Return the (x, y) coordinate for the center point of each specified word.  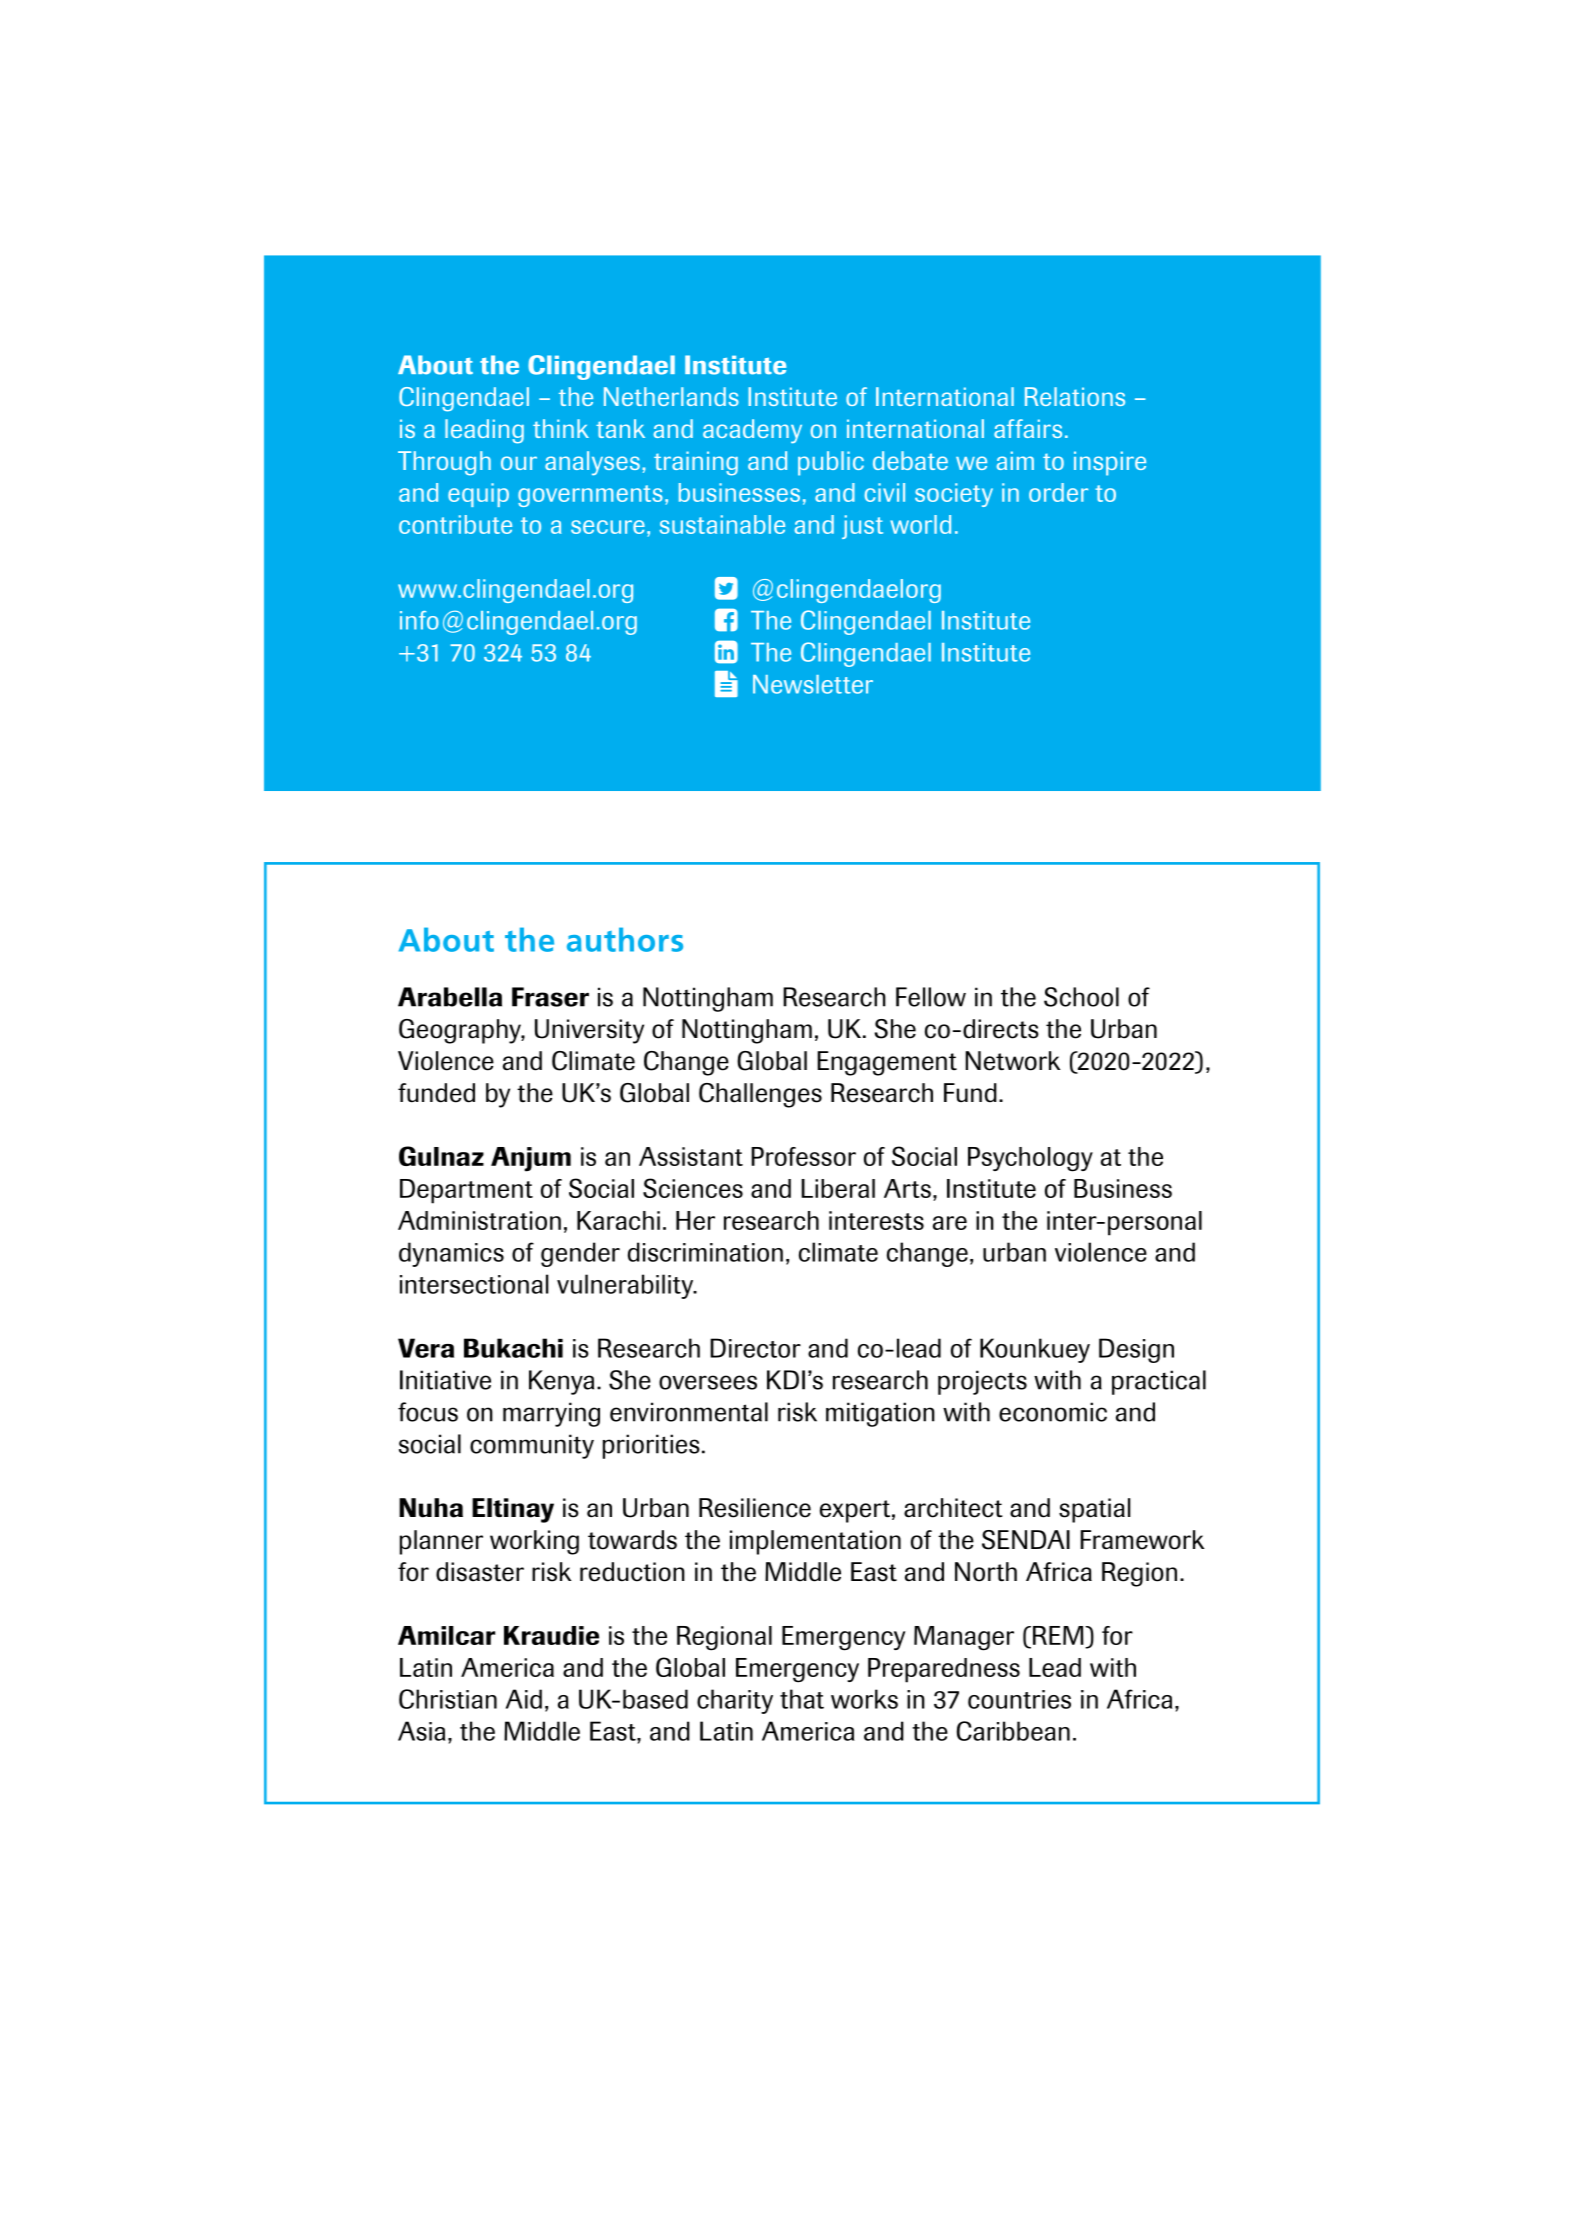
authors (625, 939)
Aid (524, 1699)
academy (752, 431)
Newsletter (813, 684)
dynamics (451, 1254)
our (519, 463)
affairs (1028, 428)
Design (1136, 1350)
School (1081, 997)
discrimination (705, 1252)
